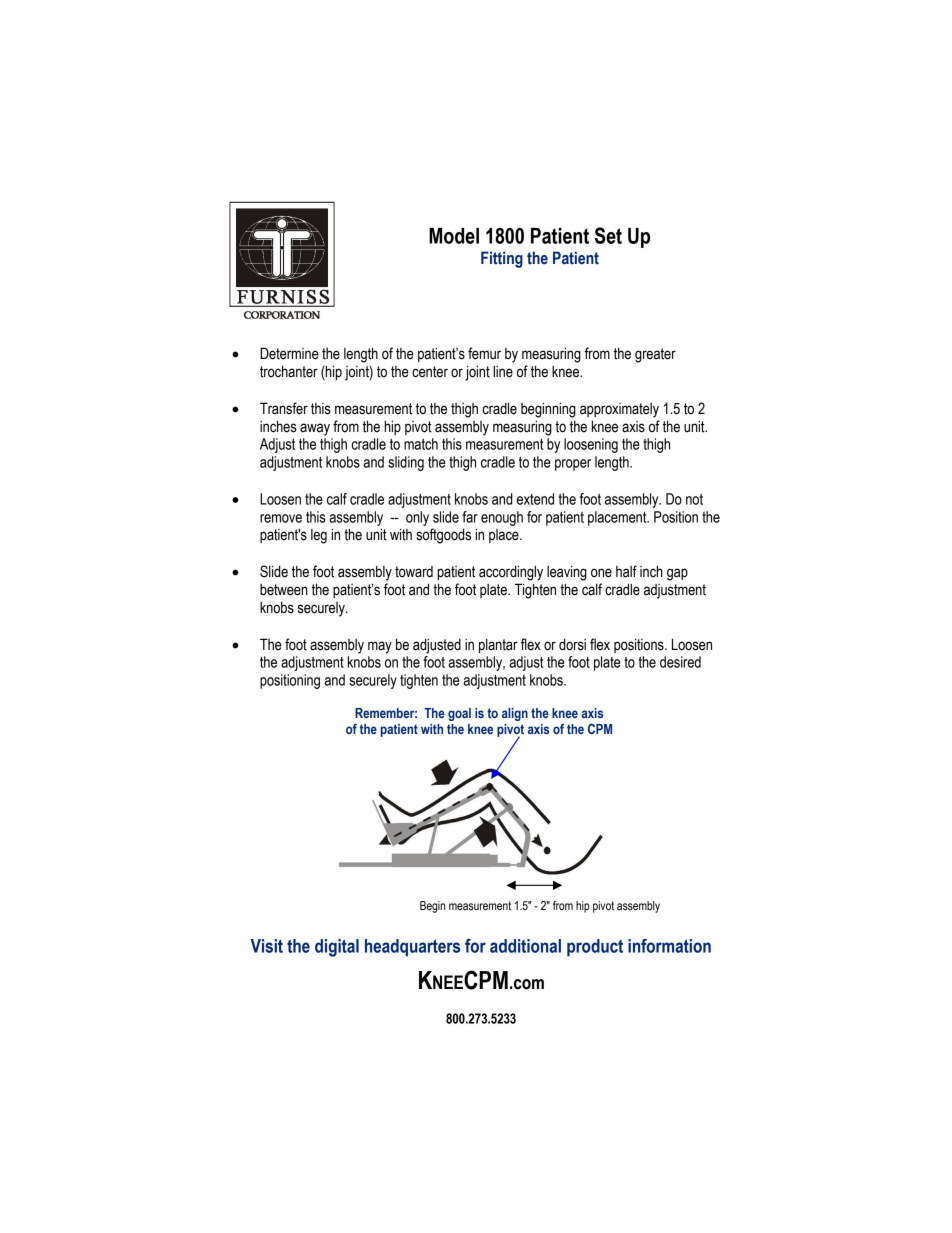 The width and height of the screenshot is (952, 1233). I want to click on trochanter, so click(289, 371).
